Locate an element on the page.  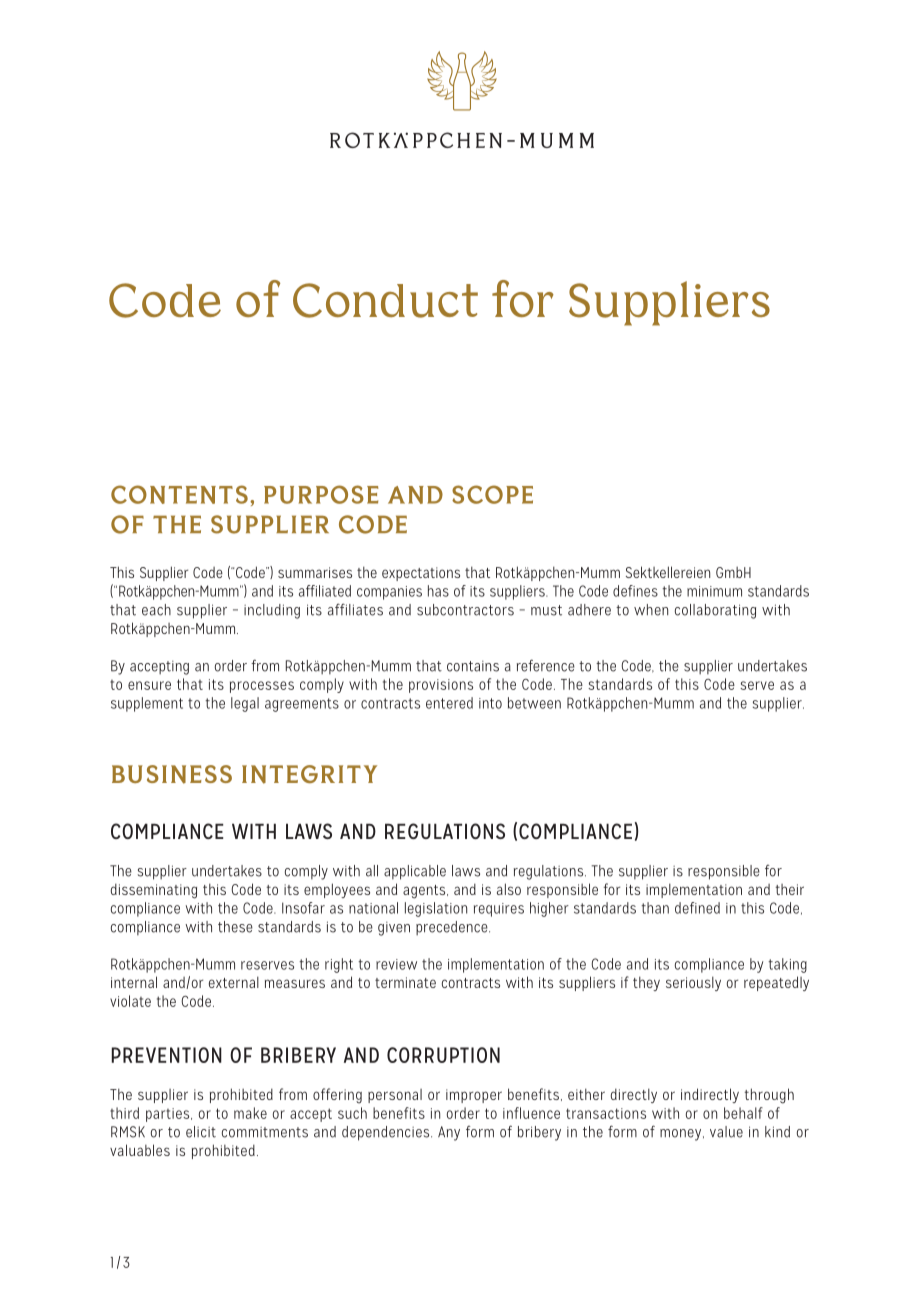
minimum is located at coordinates (714, 591).
